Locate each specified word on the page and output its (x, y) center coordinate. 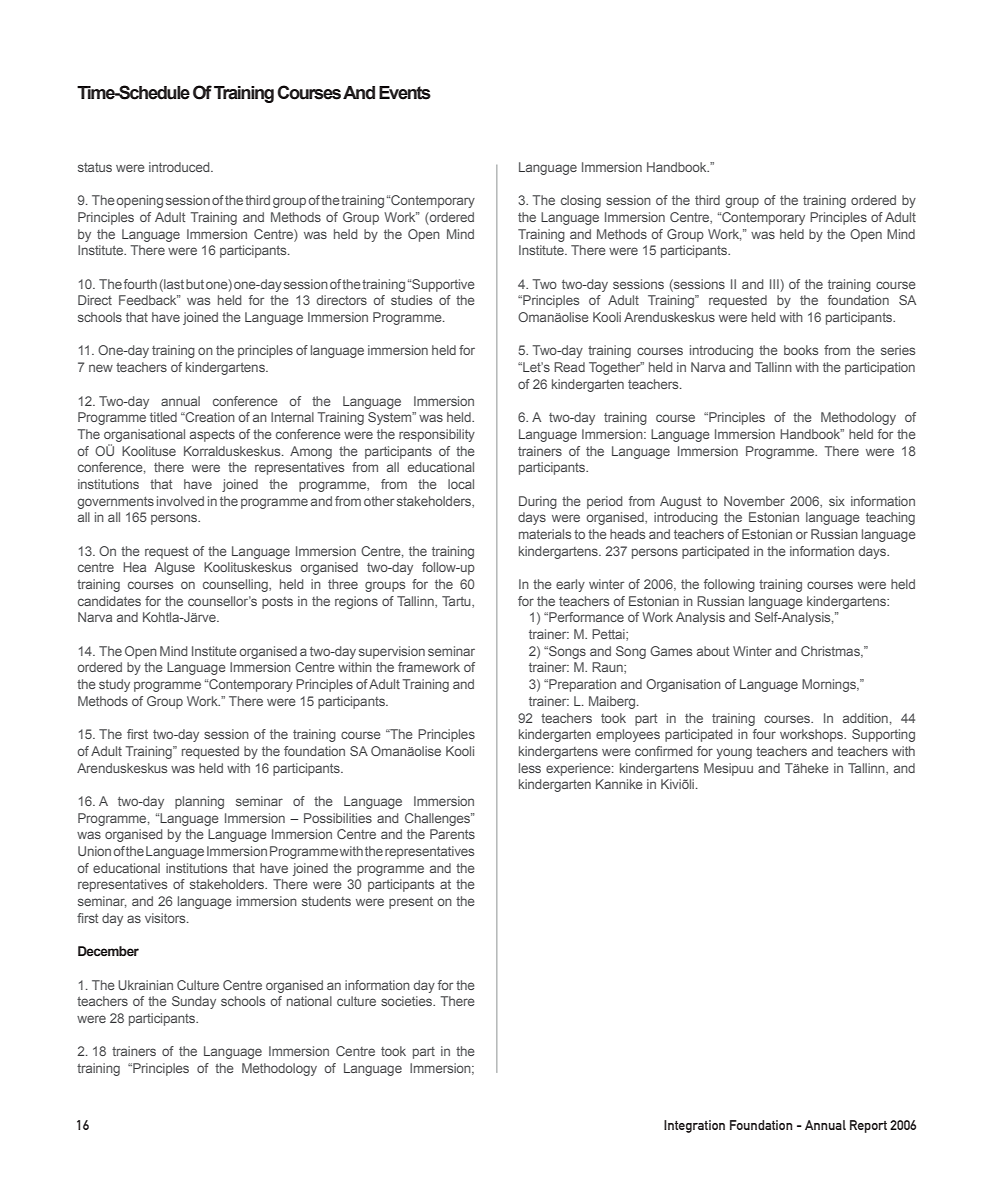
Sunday (194, 1002)
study (114, 685)
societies (407, 1001)
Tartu (457, 602)
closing (581, 201)
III (774, 284)
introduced (180, 167)
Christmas (831, 652)
